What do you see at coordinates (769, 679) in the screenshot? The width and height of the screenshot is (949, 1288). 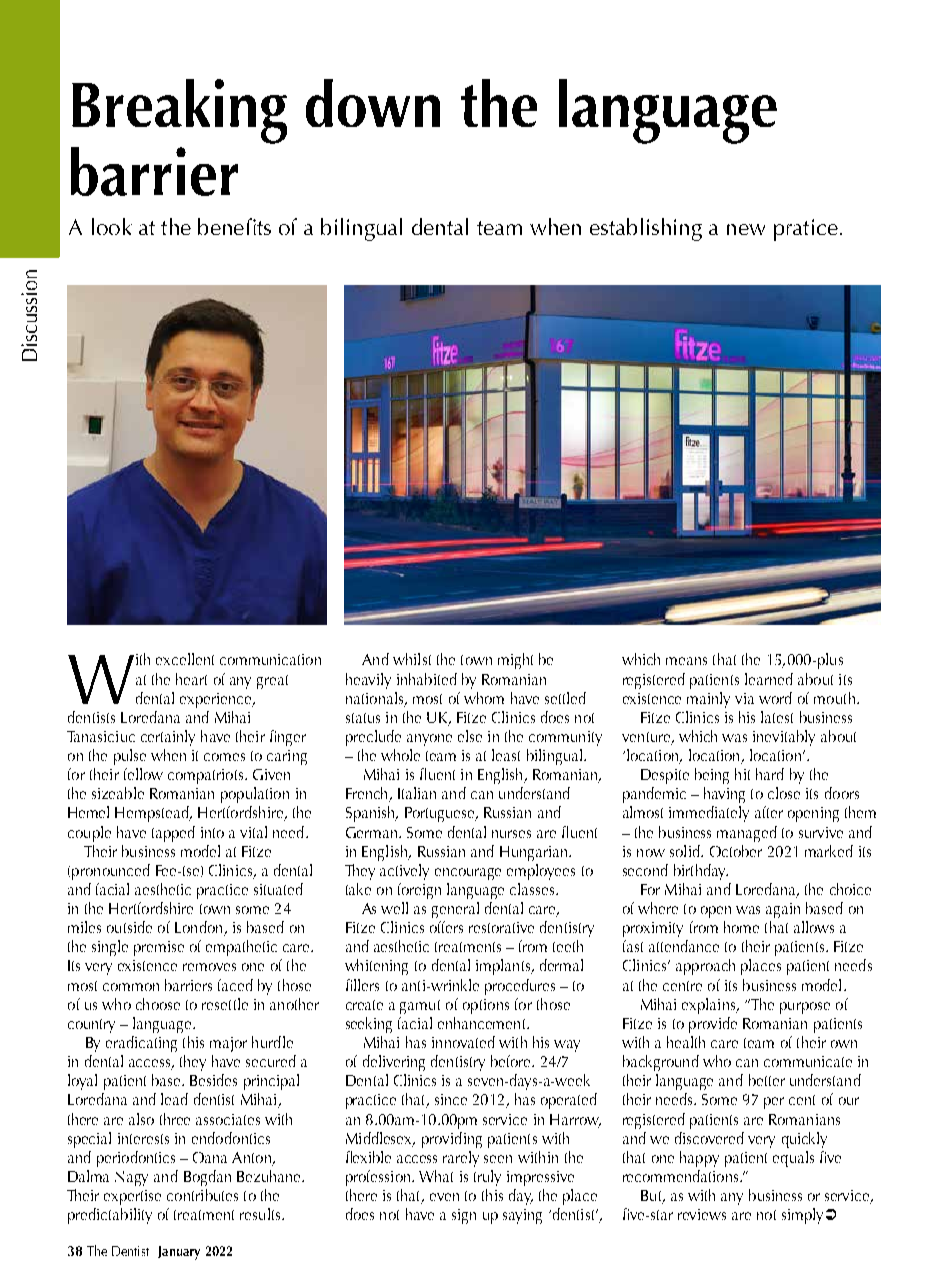 I see `learned` at bounding box center [769, 679].
